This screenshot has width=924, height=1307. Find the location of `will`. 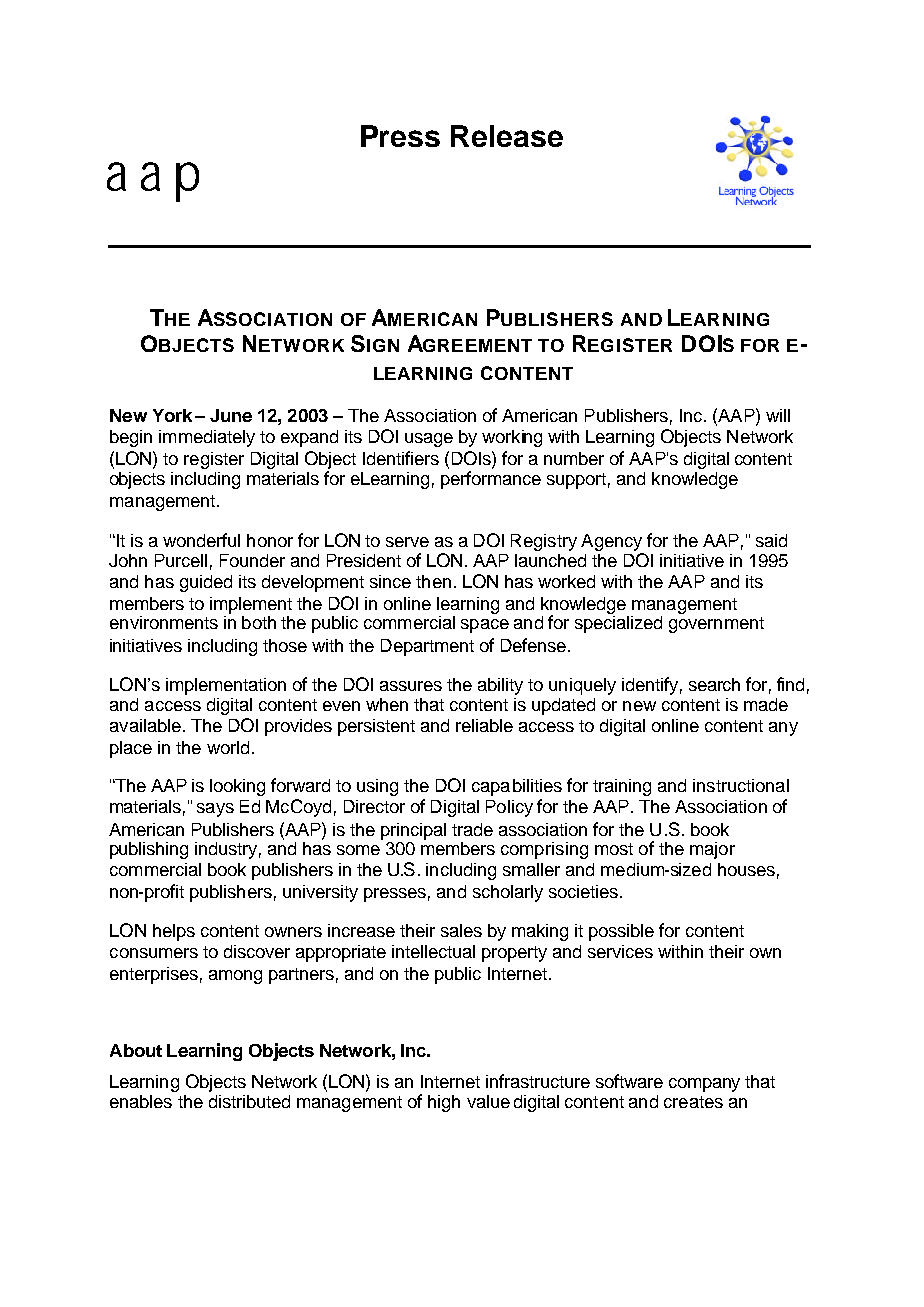

will is located at coordinates (778, 415).
